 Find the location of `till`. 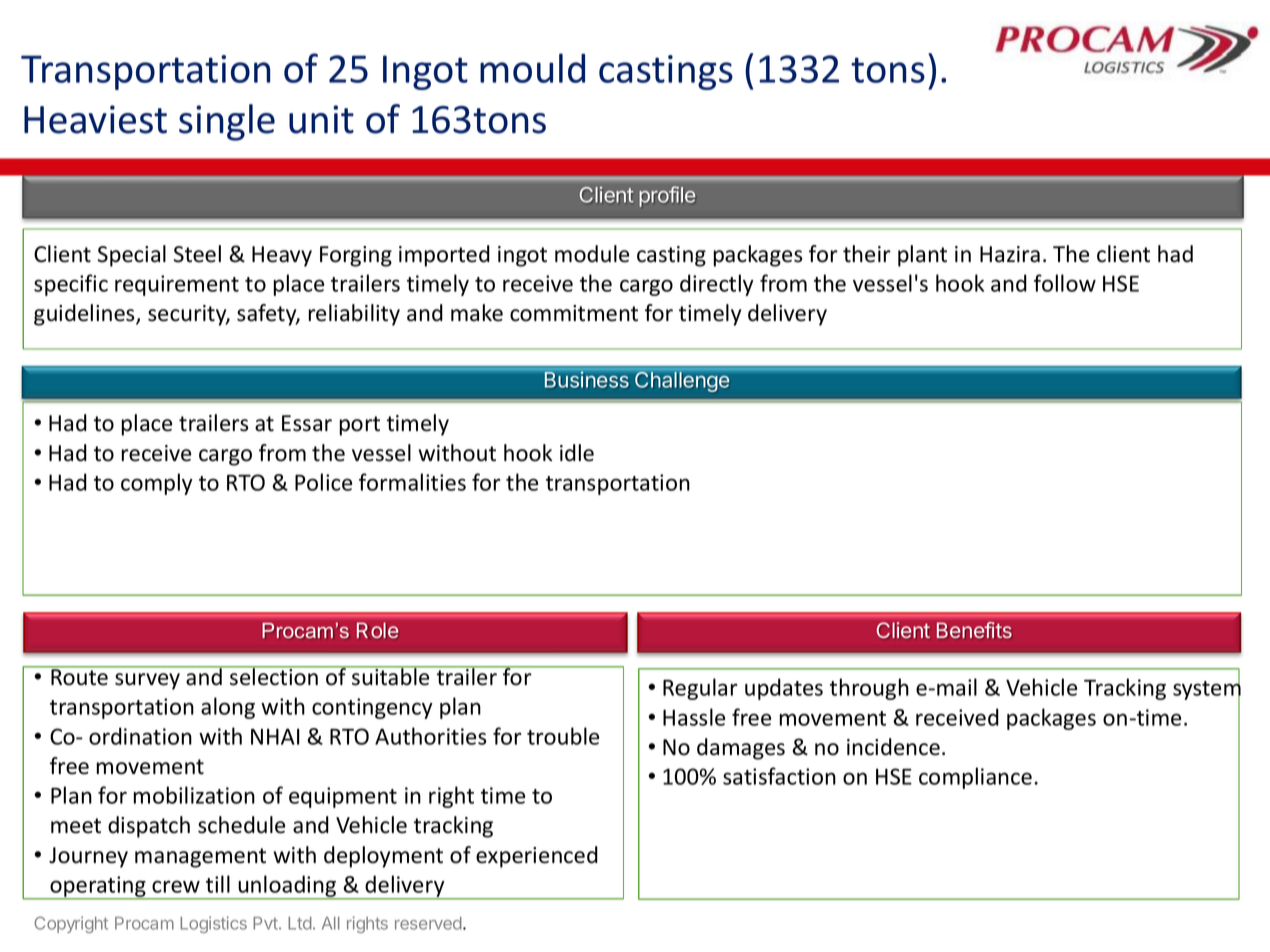

till is located at coordinates (218, 884).
